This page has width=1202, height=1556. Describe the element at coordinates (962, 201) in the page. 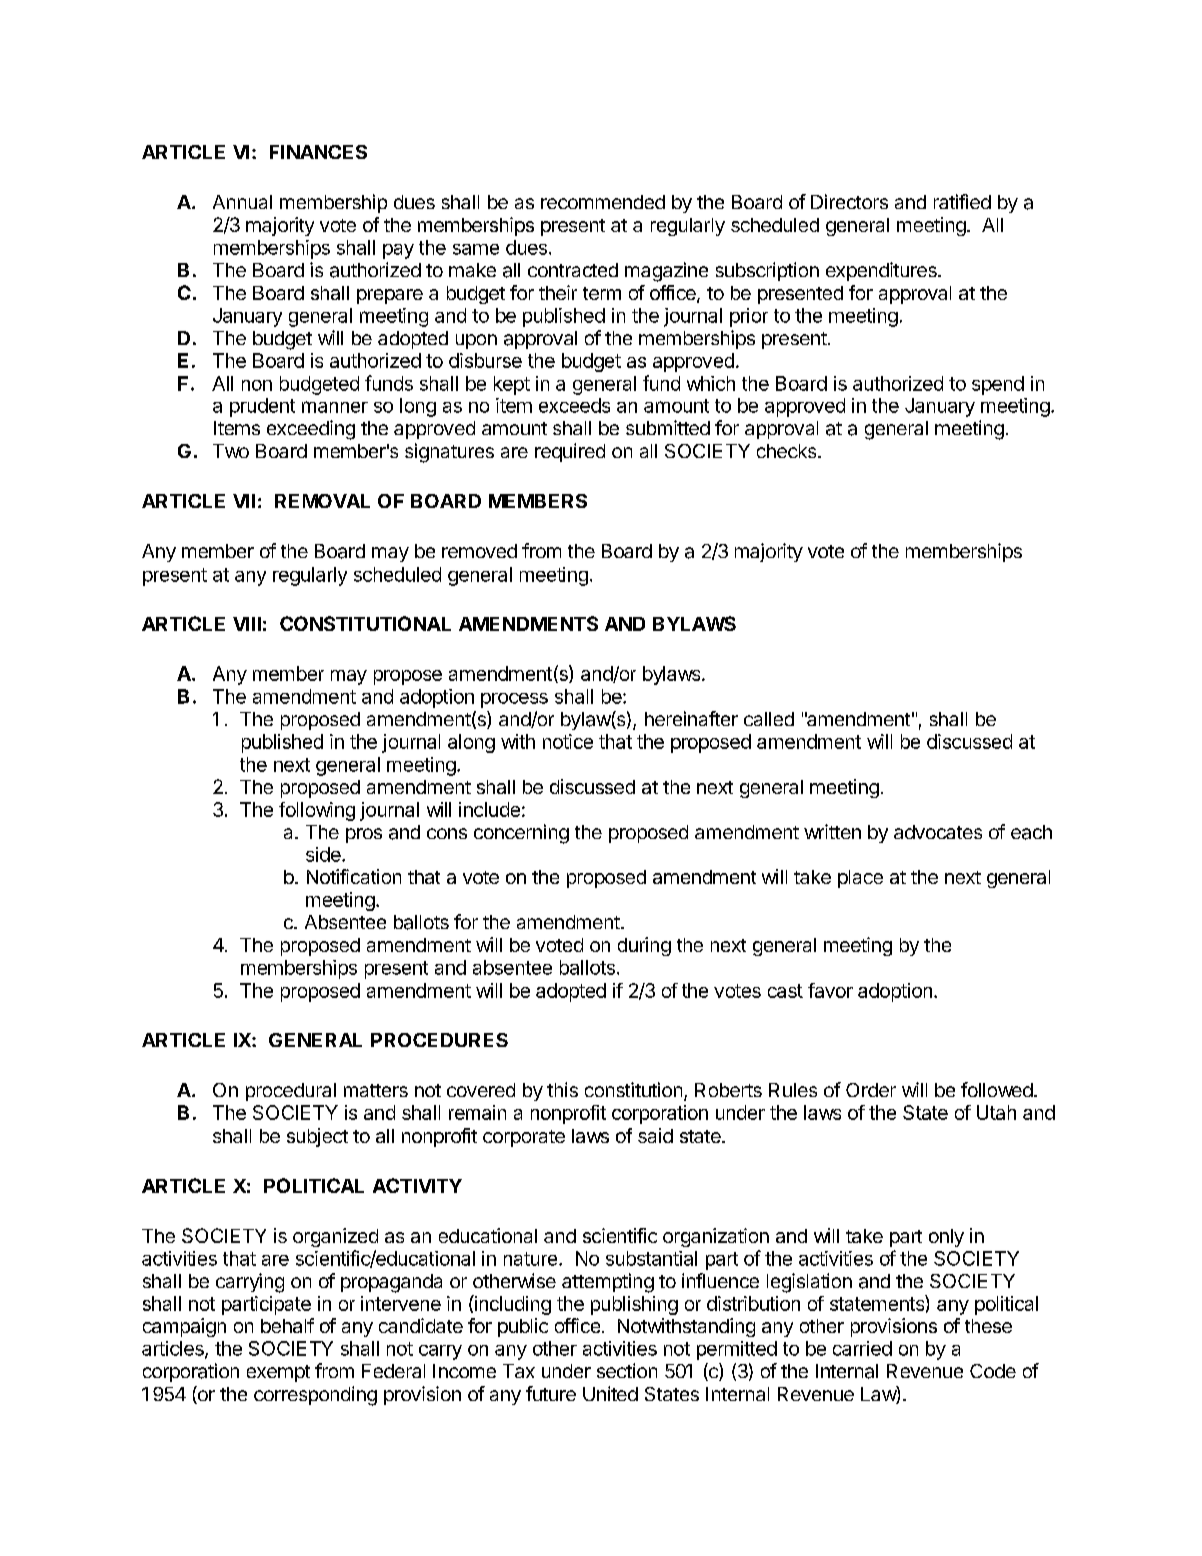

I see `ratified` at that location.
